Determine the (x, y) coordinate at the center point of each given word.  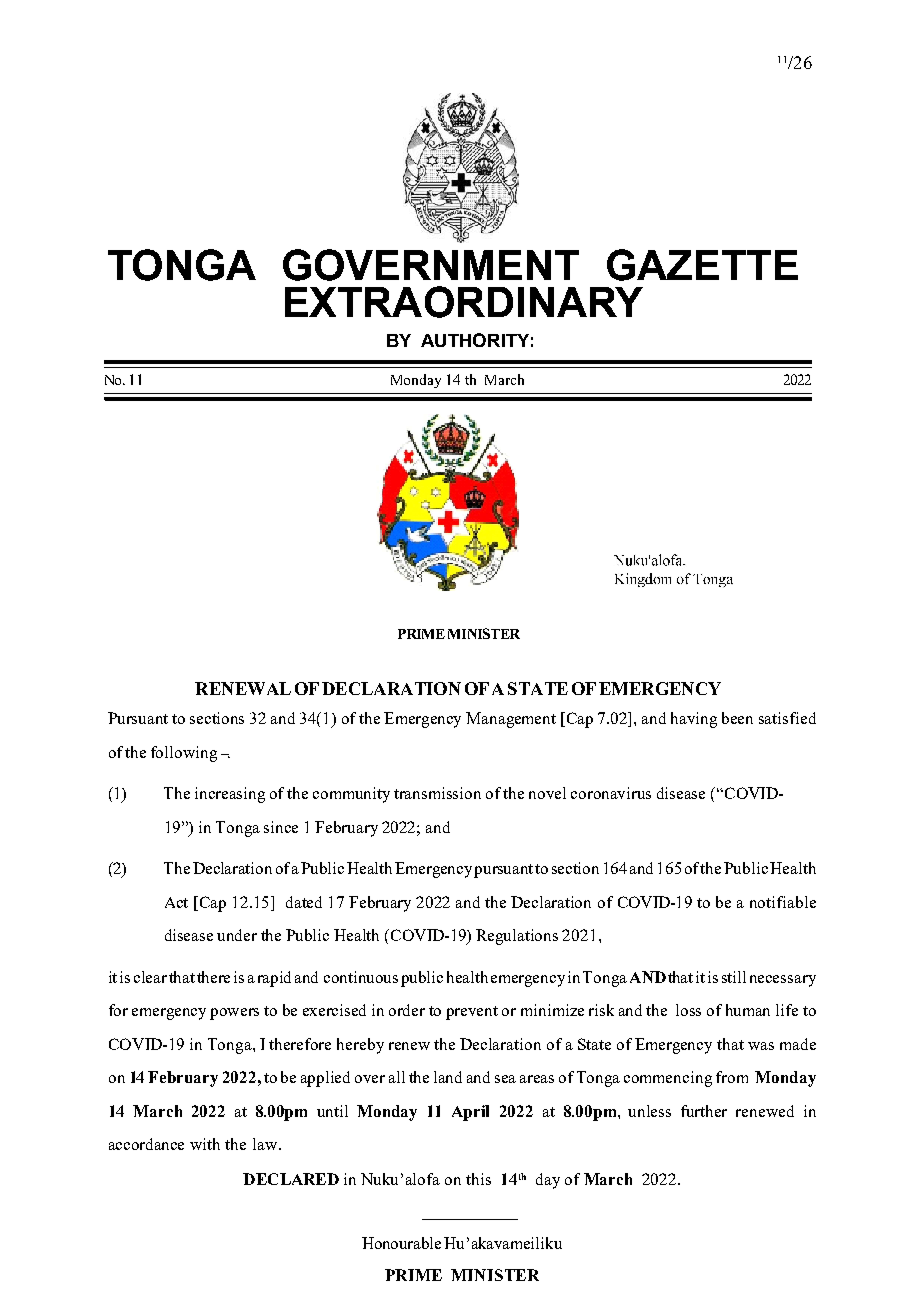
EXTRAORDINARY (464, 302)
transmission (437, 793)
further (704, 1111)
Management (511, 720)
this (478, 1179)
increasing (230, 795)
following (184, 754)
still (734, 977)
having (694, 720)
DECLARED (291, 1179)
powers (234, 1014)
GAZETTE (702, 265)
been (737, 718)
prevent (472, 1013)
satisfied (787, 718)
